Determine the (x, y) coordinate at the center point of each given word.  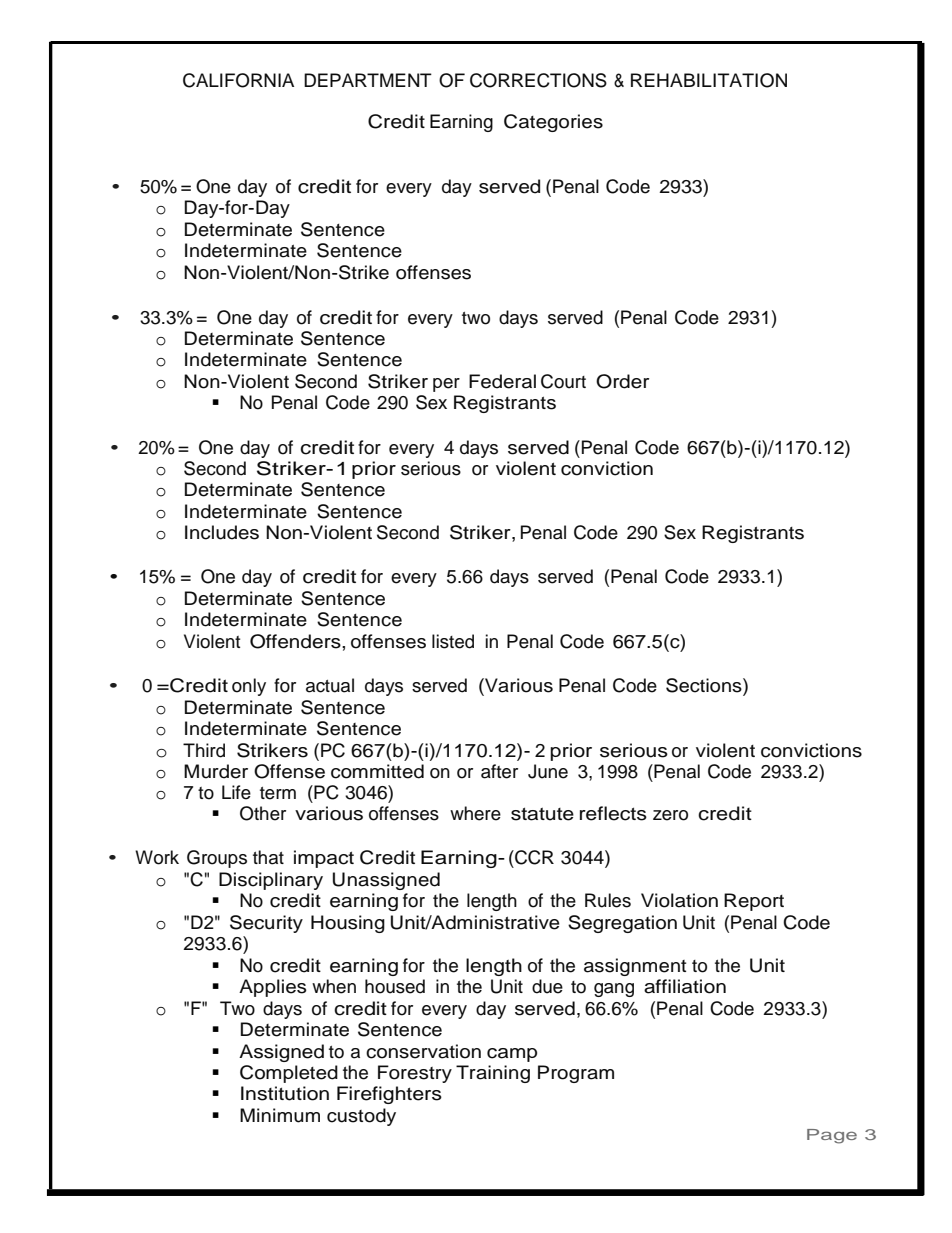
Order (622, 381)
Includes (222, 532)
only (249, 687)
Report (754, 902)
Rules (608, 900)
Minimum (280, 1115)
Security (266, 924)
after (499, 771)
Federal (502, 381)
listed (453, 641)
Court (563, 381)
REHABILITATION (709, 80)
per (446, 385)
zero (670, 815)
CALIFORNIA (238, 80)
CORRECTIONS (538, 80)
